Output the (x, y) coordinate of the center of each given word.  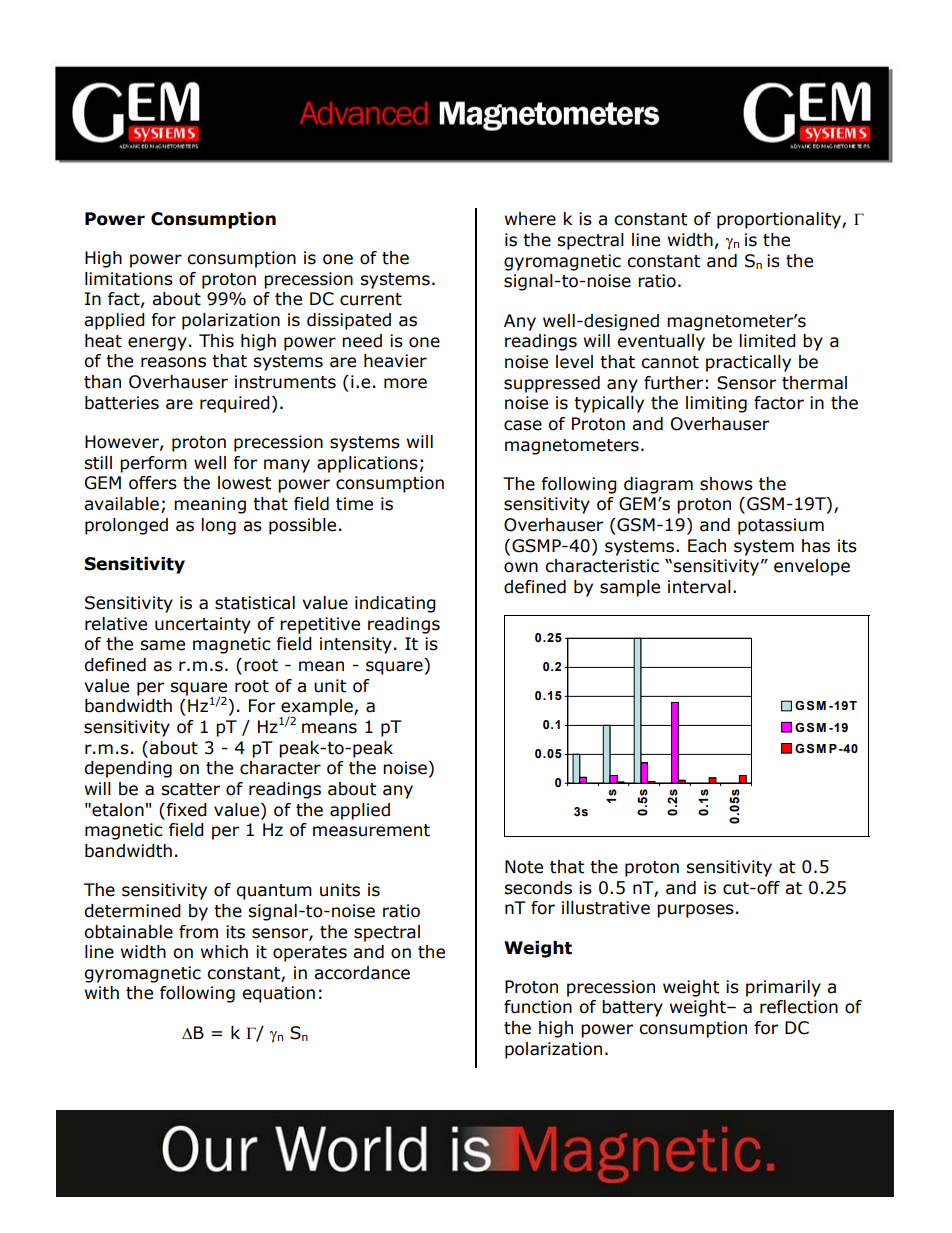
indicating (395, 604)
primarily (783, 988)
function (538, 1007)
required (235, 404)
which (224, 952)
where (530, 219)
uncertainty (203, 625)
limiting (716, 404)
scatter (190, 789)
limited (767, 341)
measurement (371, 830)
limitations (129, 279)
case (523, 425)
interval (699, 587)
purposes (695, 911)
